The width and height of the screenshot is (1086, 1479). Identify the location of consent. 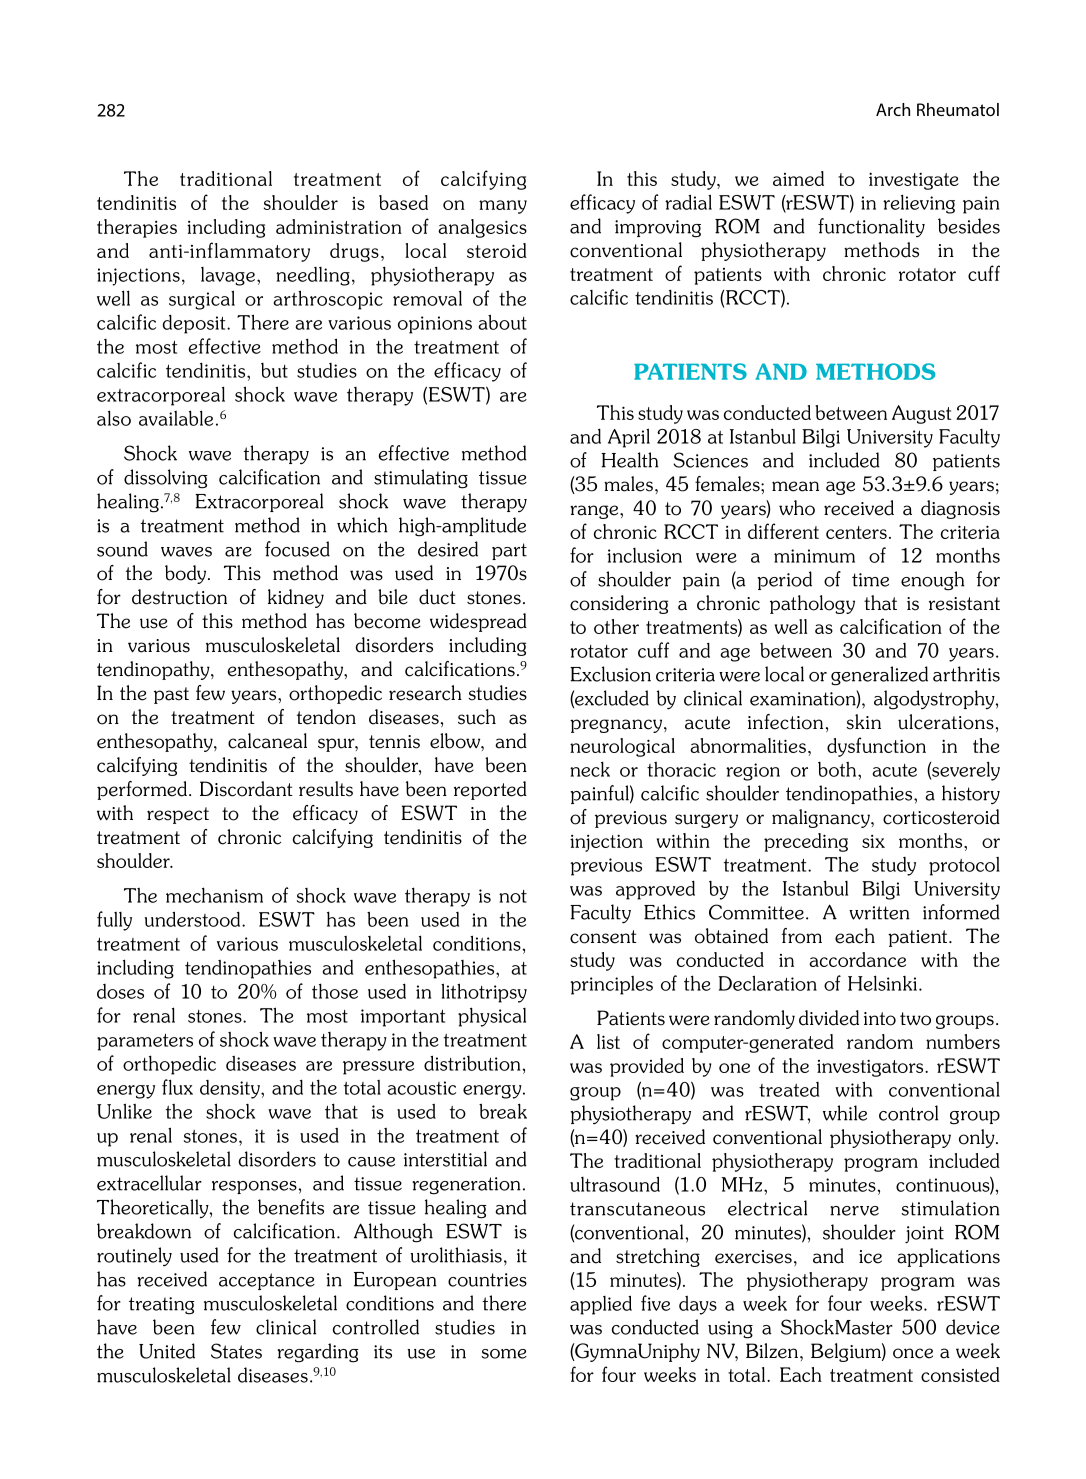
(603, 937).
